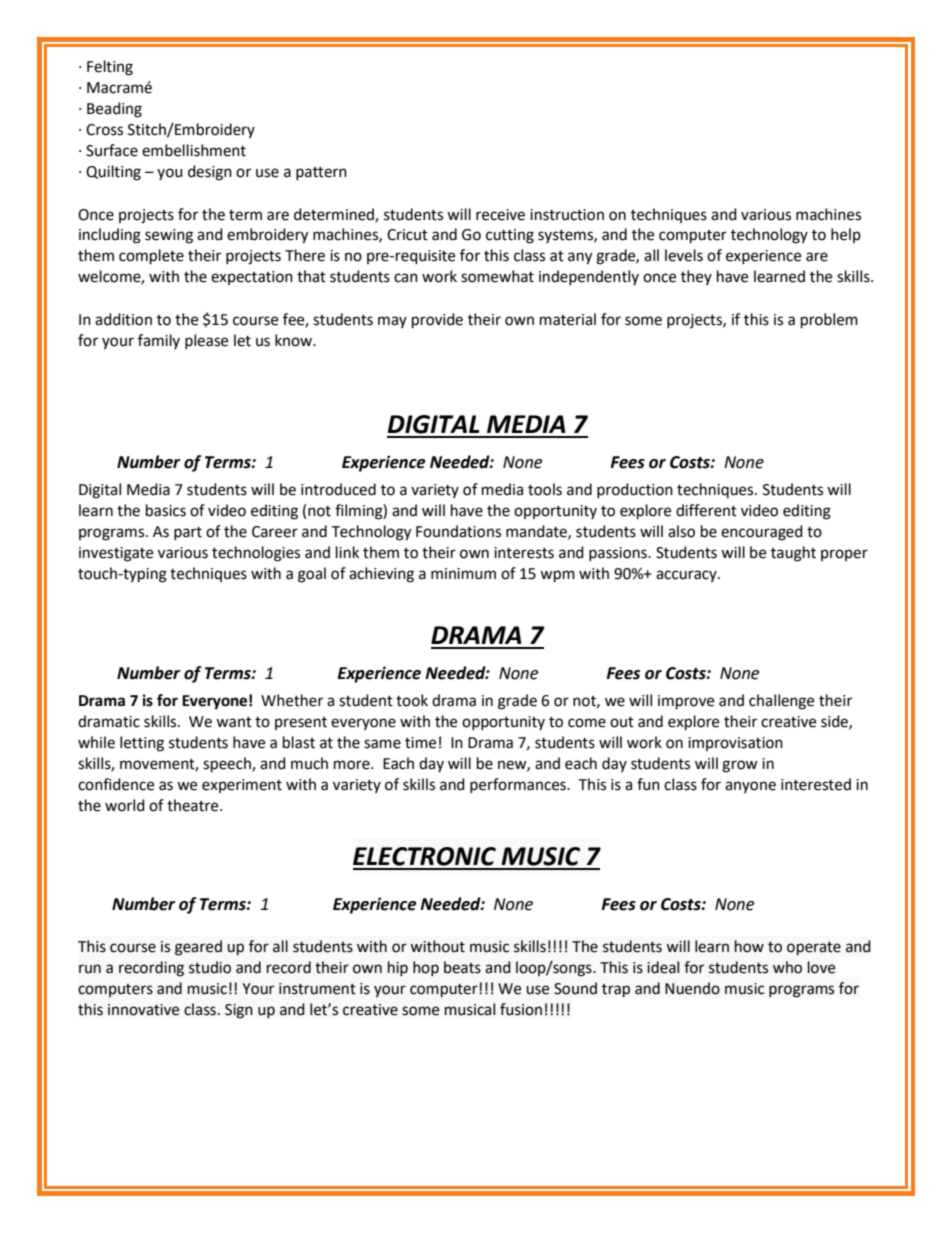 The image size is (952, 1233). I want to click on provide, so click(437, 321).
